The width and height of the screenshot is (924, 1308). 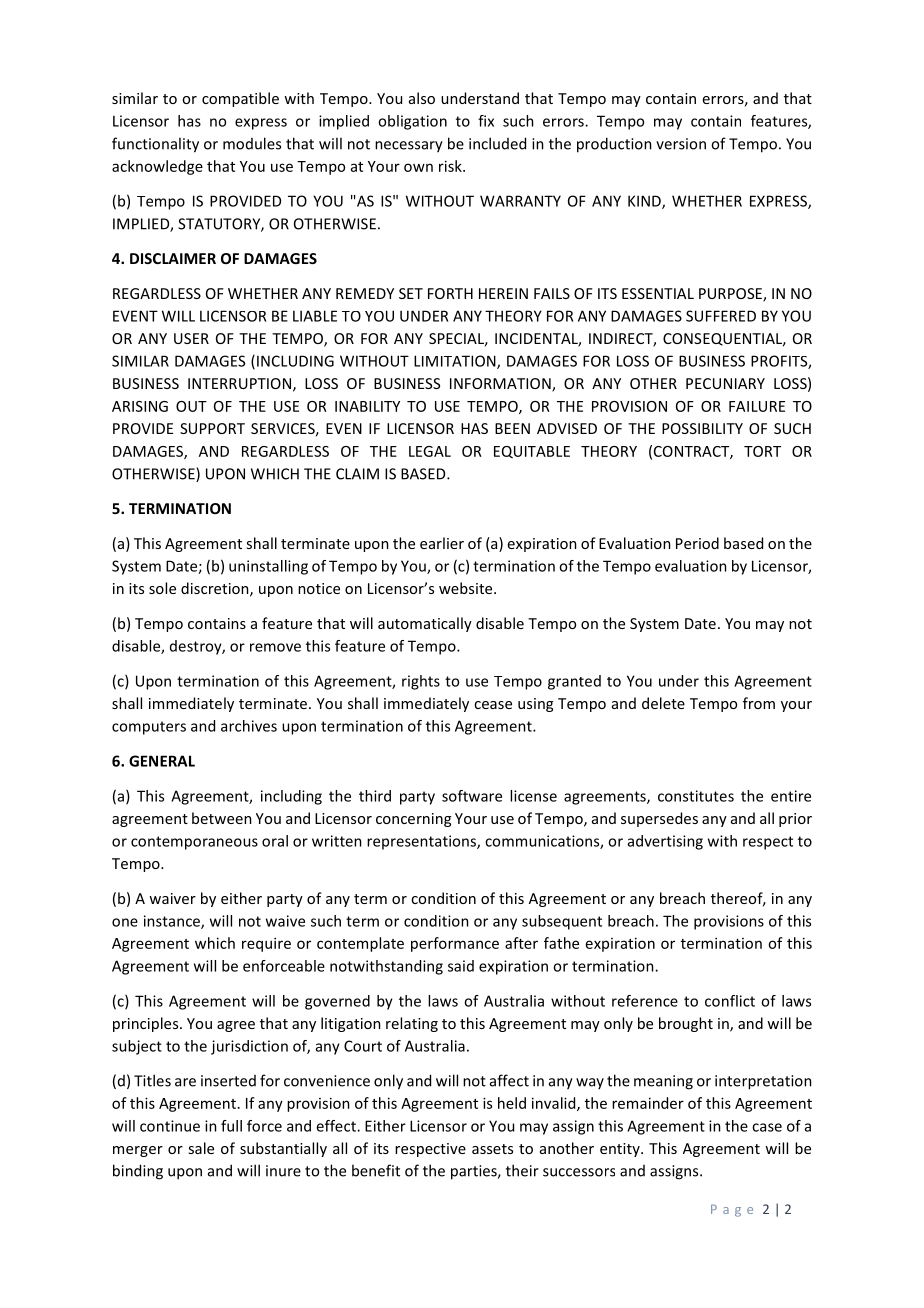 I want to click on version, so click(x=681, y=144).
